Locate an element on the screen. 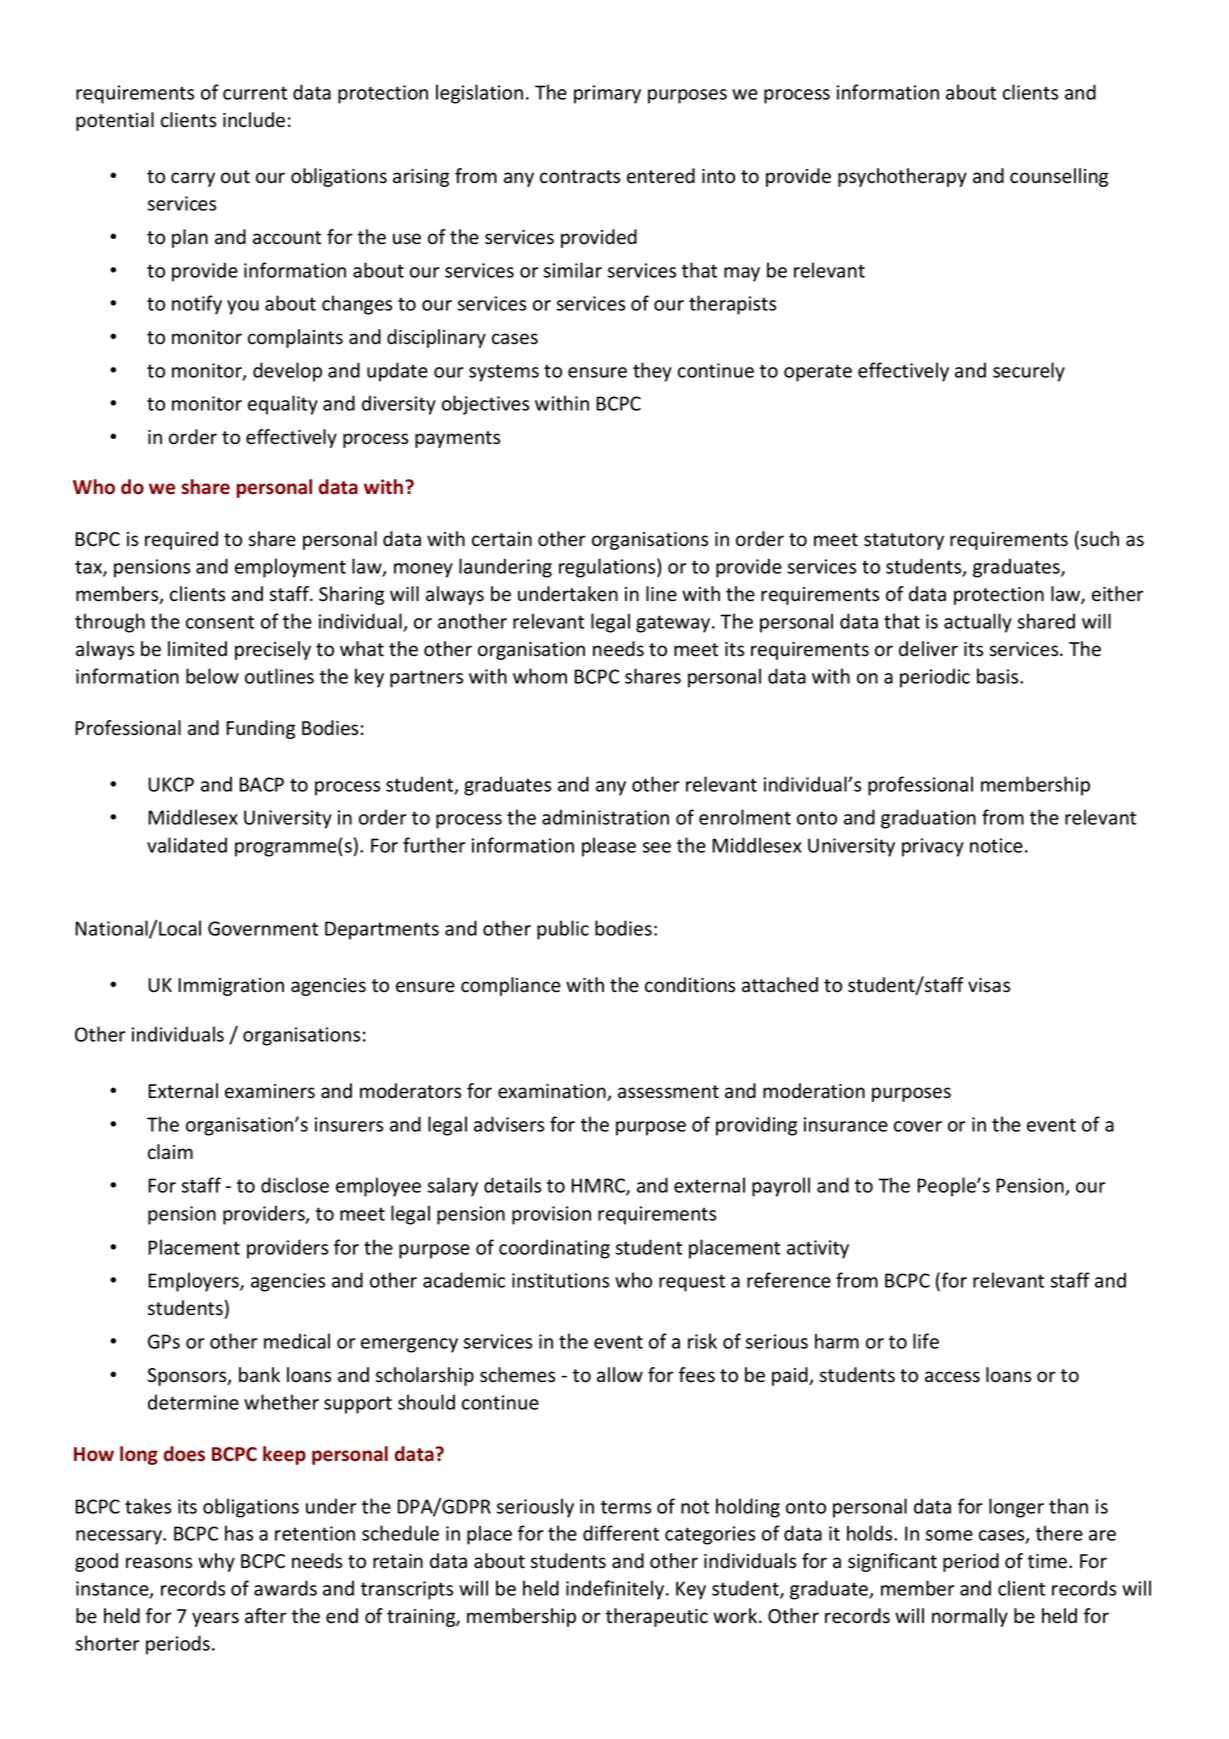  life is located at coordinates (926, 1341).
